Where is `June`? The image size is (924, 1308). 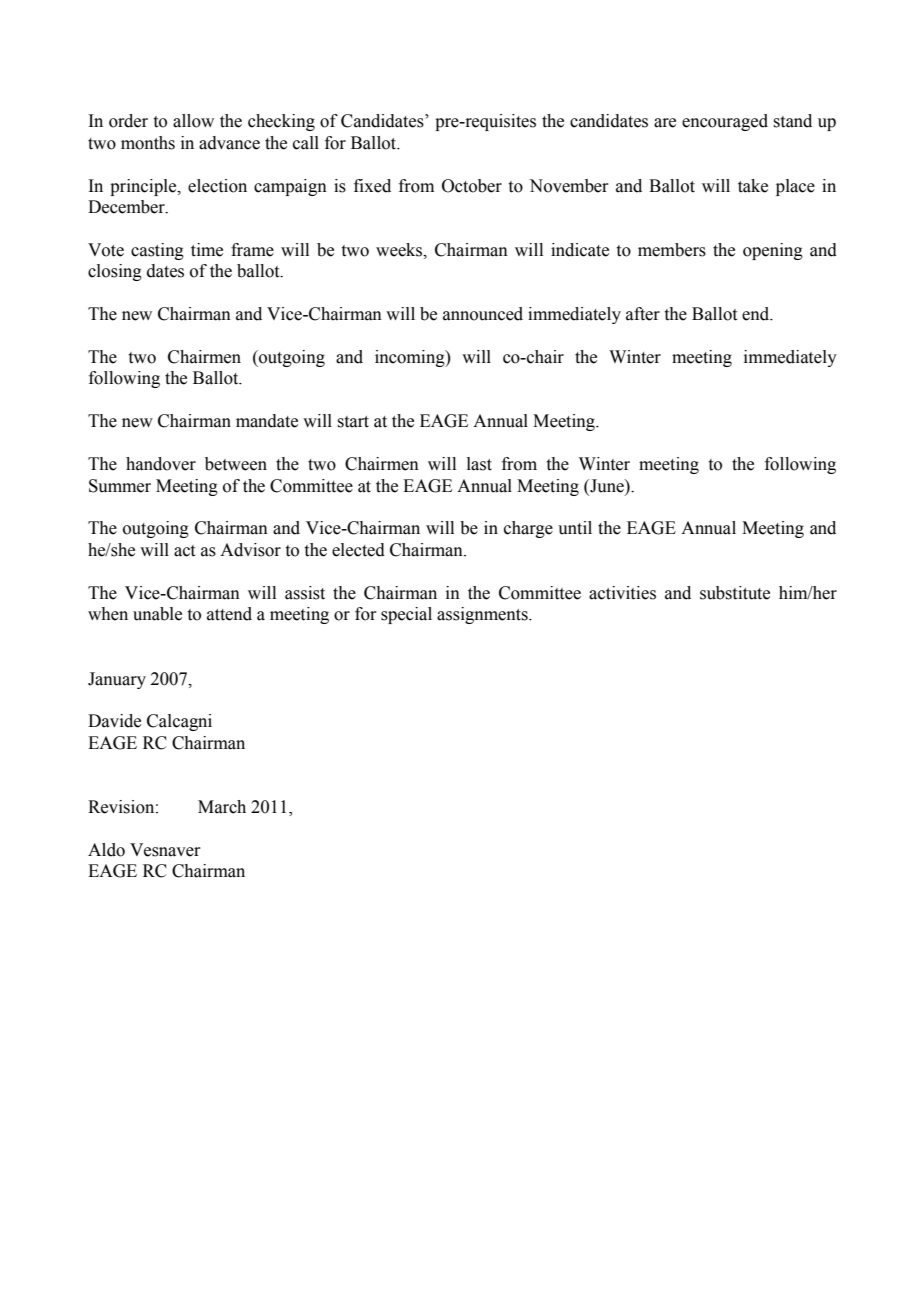 June is located at coordinates (607, 486).
